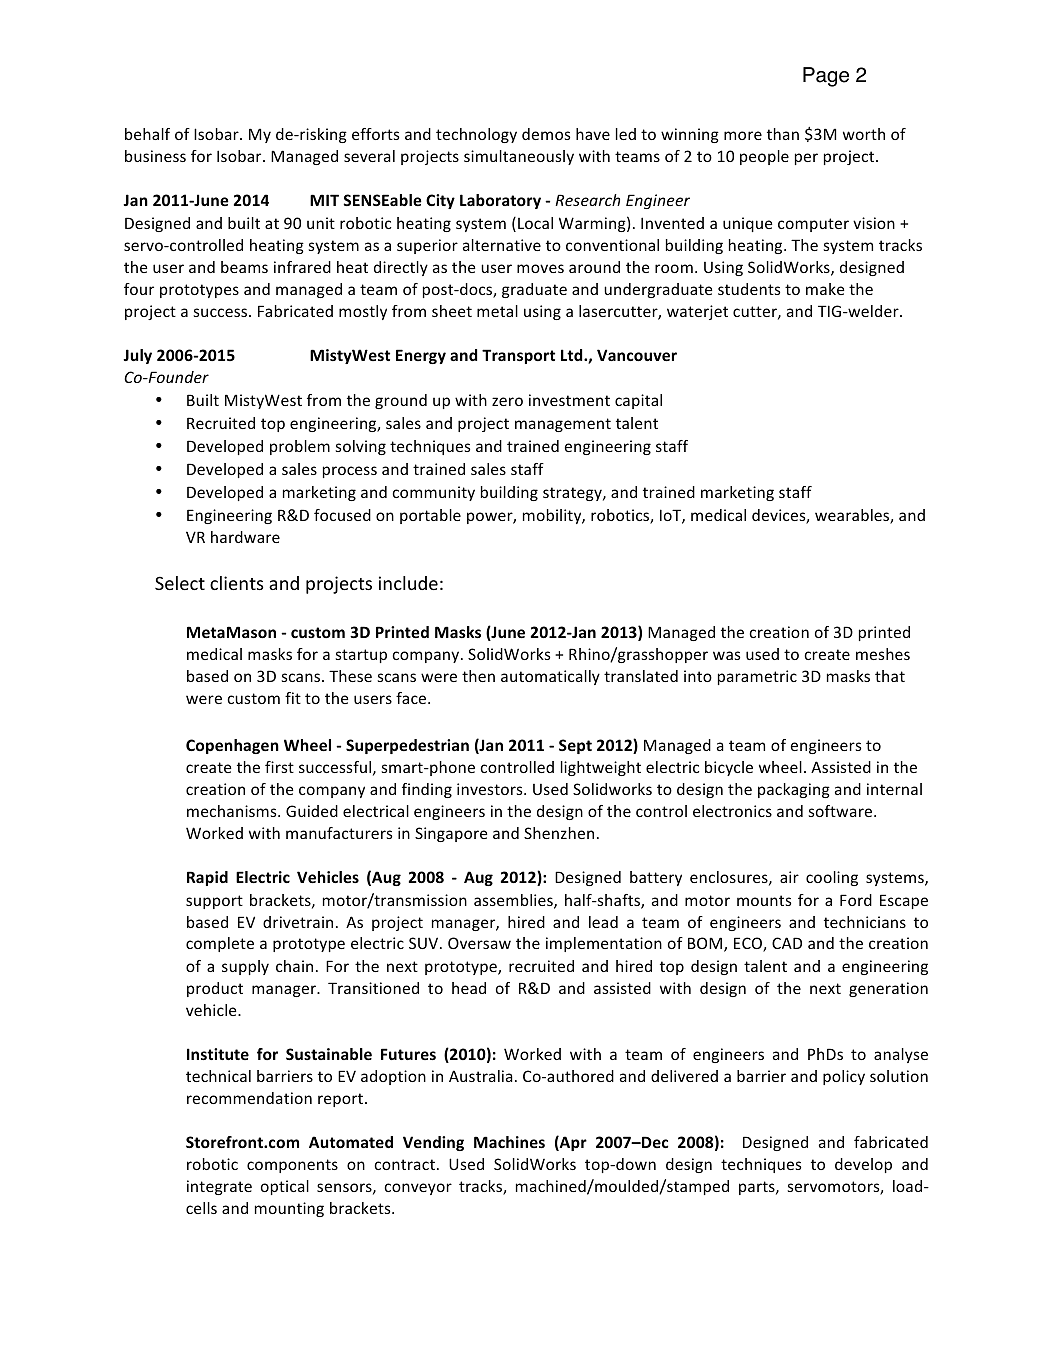 The image size is (1053, 1363). What do you see at coordinates (546, 134) in the screenshot?
I see `demos` at bounding box center [546, 134].
